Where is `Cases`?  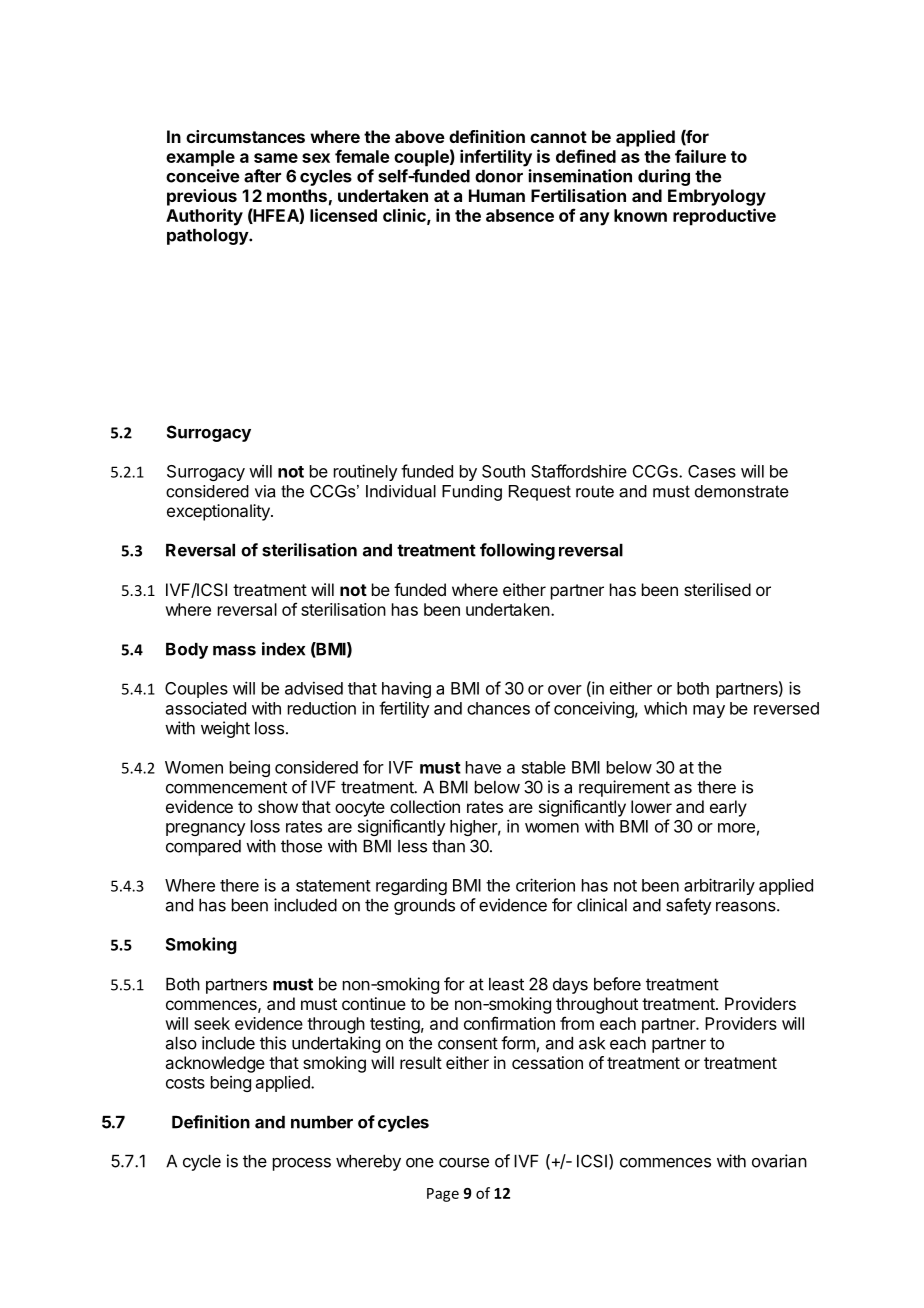 Cases is located at coordinates (712, 471).
